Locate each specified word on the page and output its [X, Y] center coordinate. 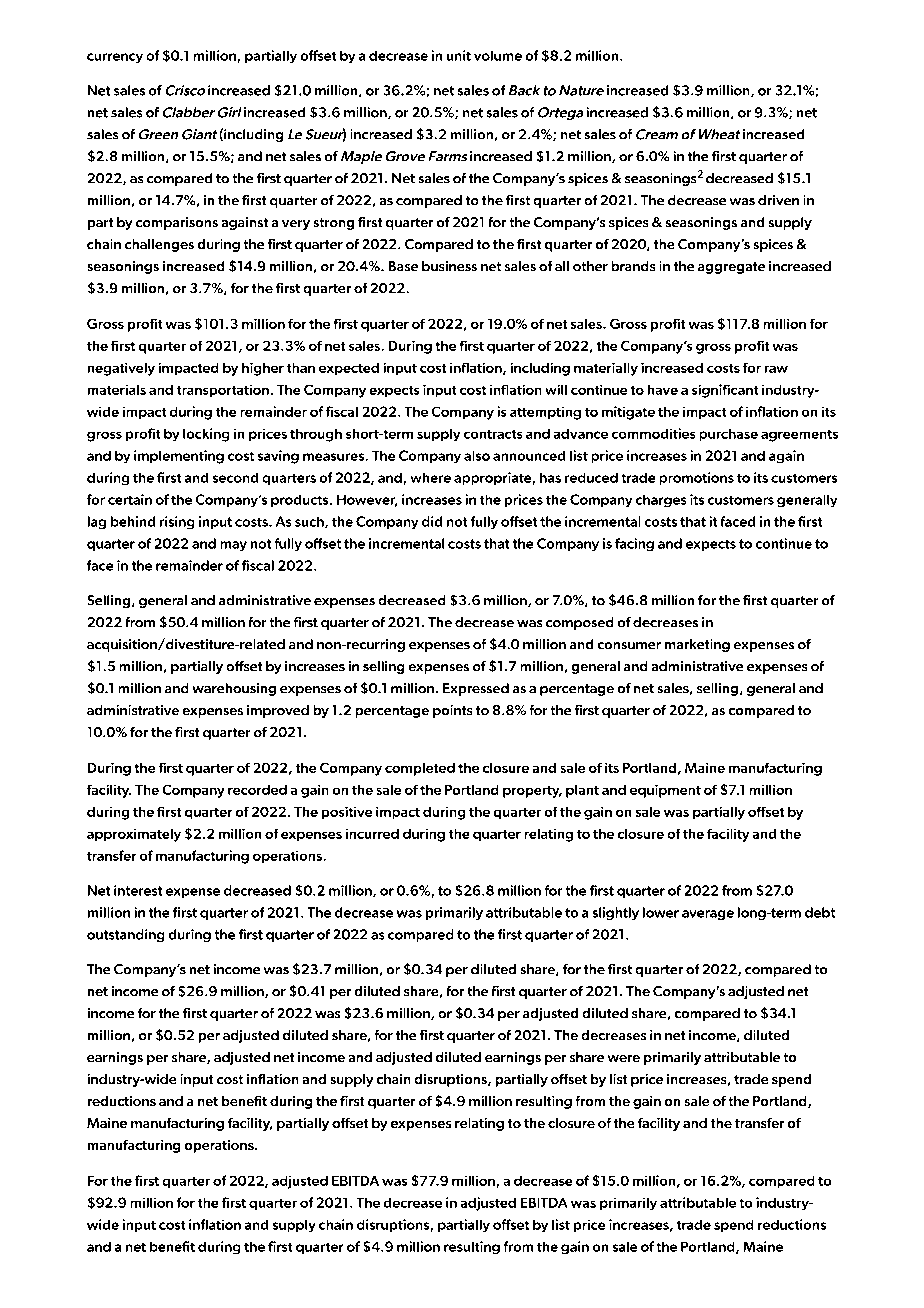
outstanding [125, 935]
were [624, 1058]
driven [778, 200]
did [432, 521]
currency [115, 58]
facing [634, 544]
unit [459, 55]
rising [177, 522]
